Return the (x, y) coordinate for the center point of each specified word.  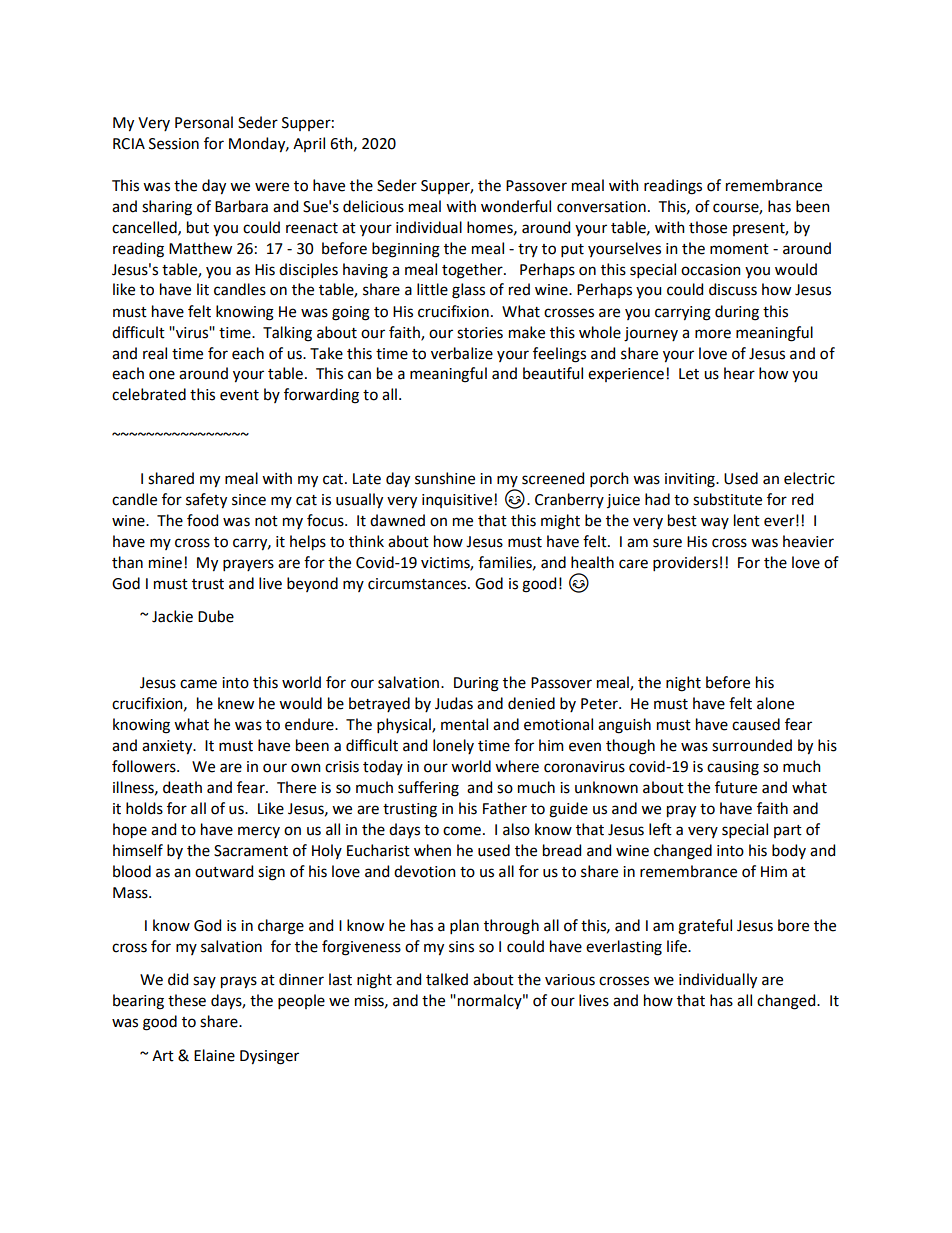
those (708, 227)
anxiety (168, 747)
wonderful (516, 206)
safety (206, 501)
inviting (691, 480)
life (678, 946)
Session (174, 144)
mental (464, 724)
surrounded (752, 745)
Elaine (214, 1055)
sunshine (445, 478)
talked (447, 979)
